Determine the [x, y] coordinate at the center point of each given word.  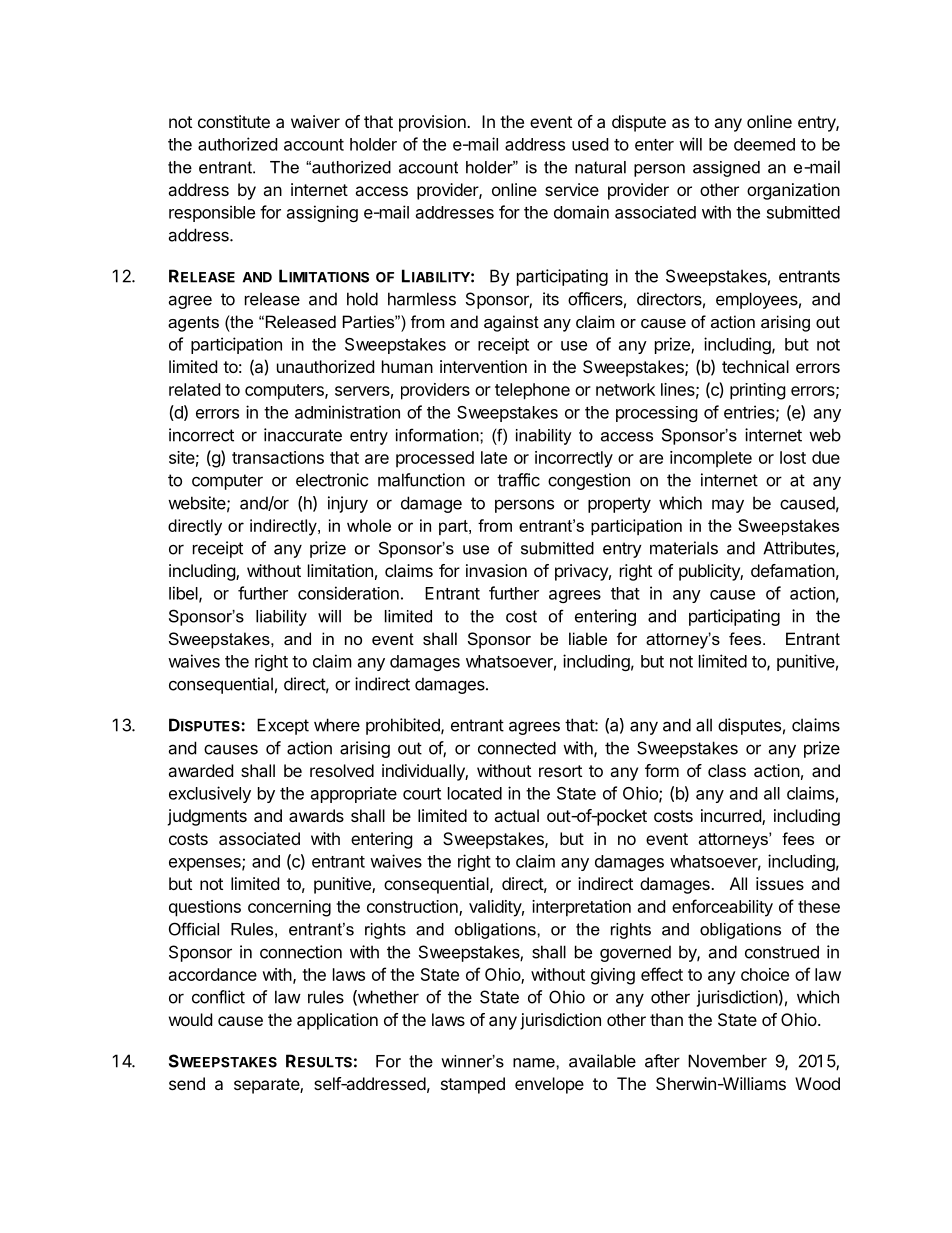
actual [516, 815]
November [727, 1061]
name [535, 1063]
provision [433, 123]
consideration [348, 593]
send [187, 1083]
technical [755, 366]
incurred [732, 817]
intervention [483, 366]
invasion [496, 570]
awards [316, 815]
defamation [793, 570]
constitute [234, 121]
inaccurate [303, 435]
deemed [764, 144]
